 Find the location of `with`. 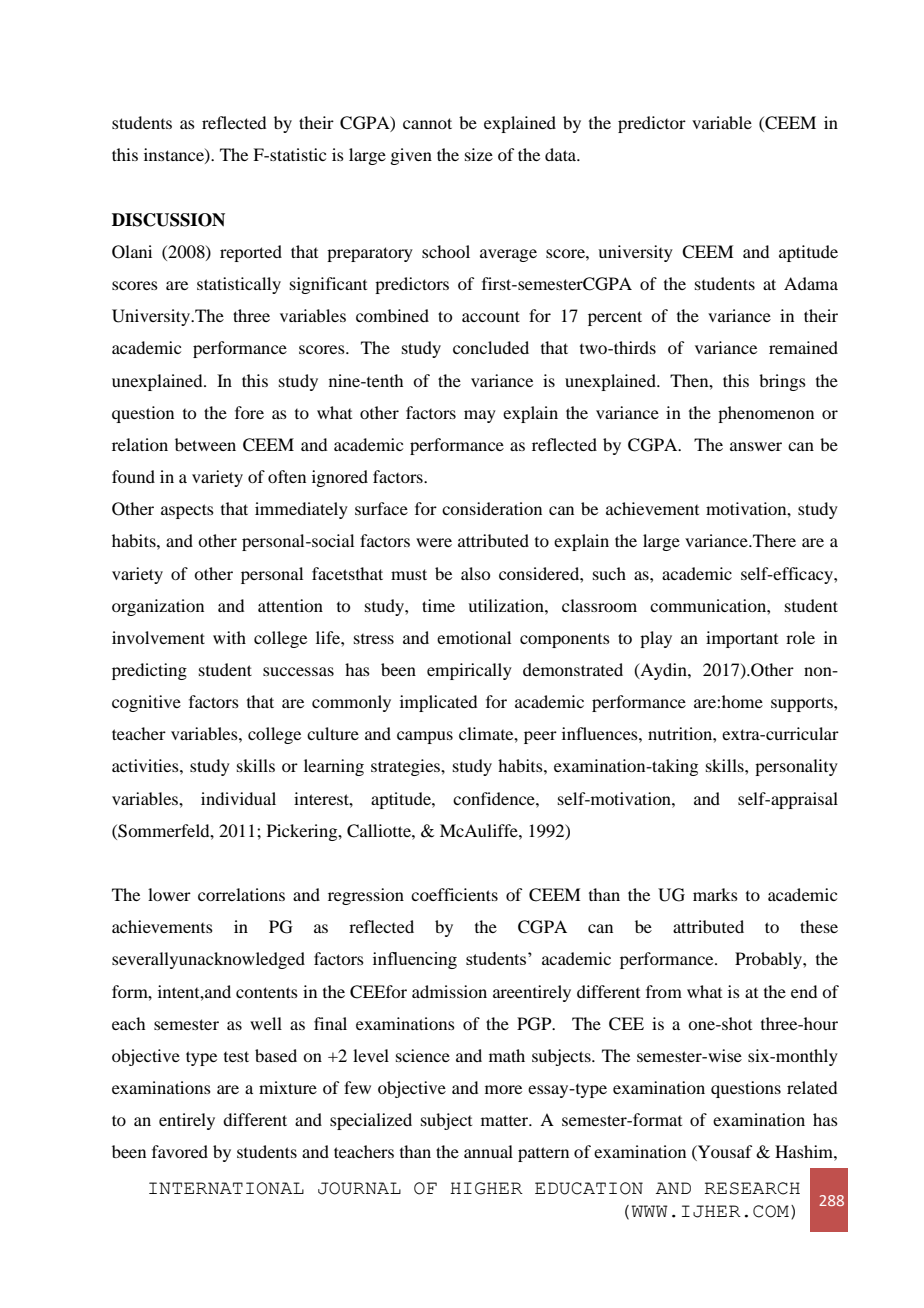

with is located at coordinates (229, 637).
